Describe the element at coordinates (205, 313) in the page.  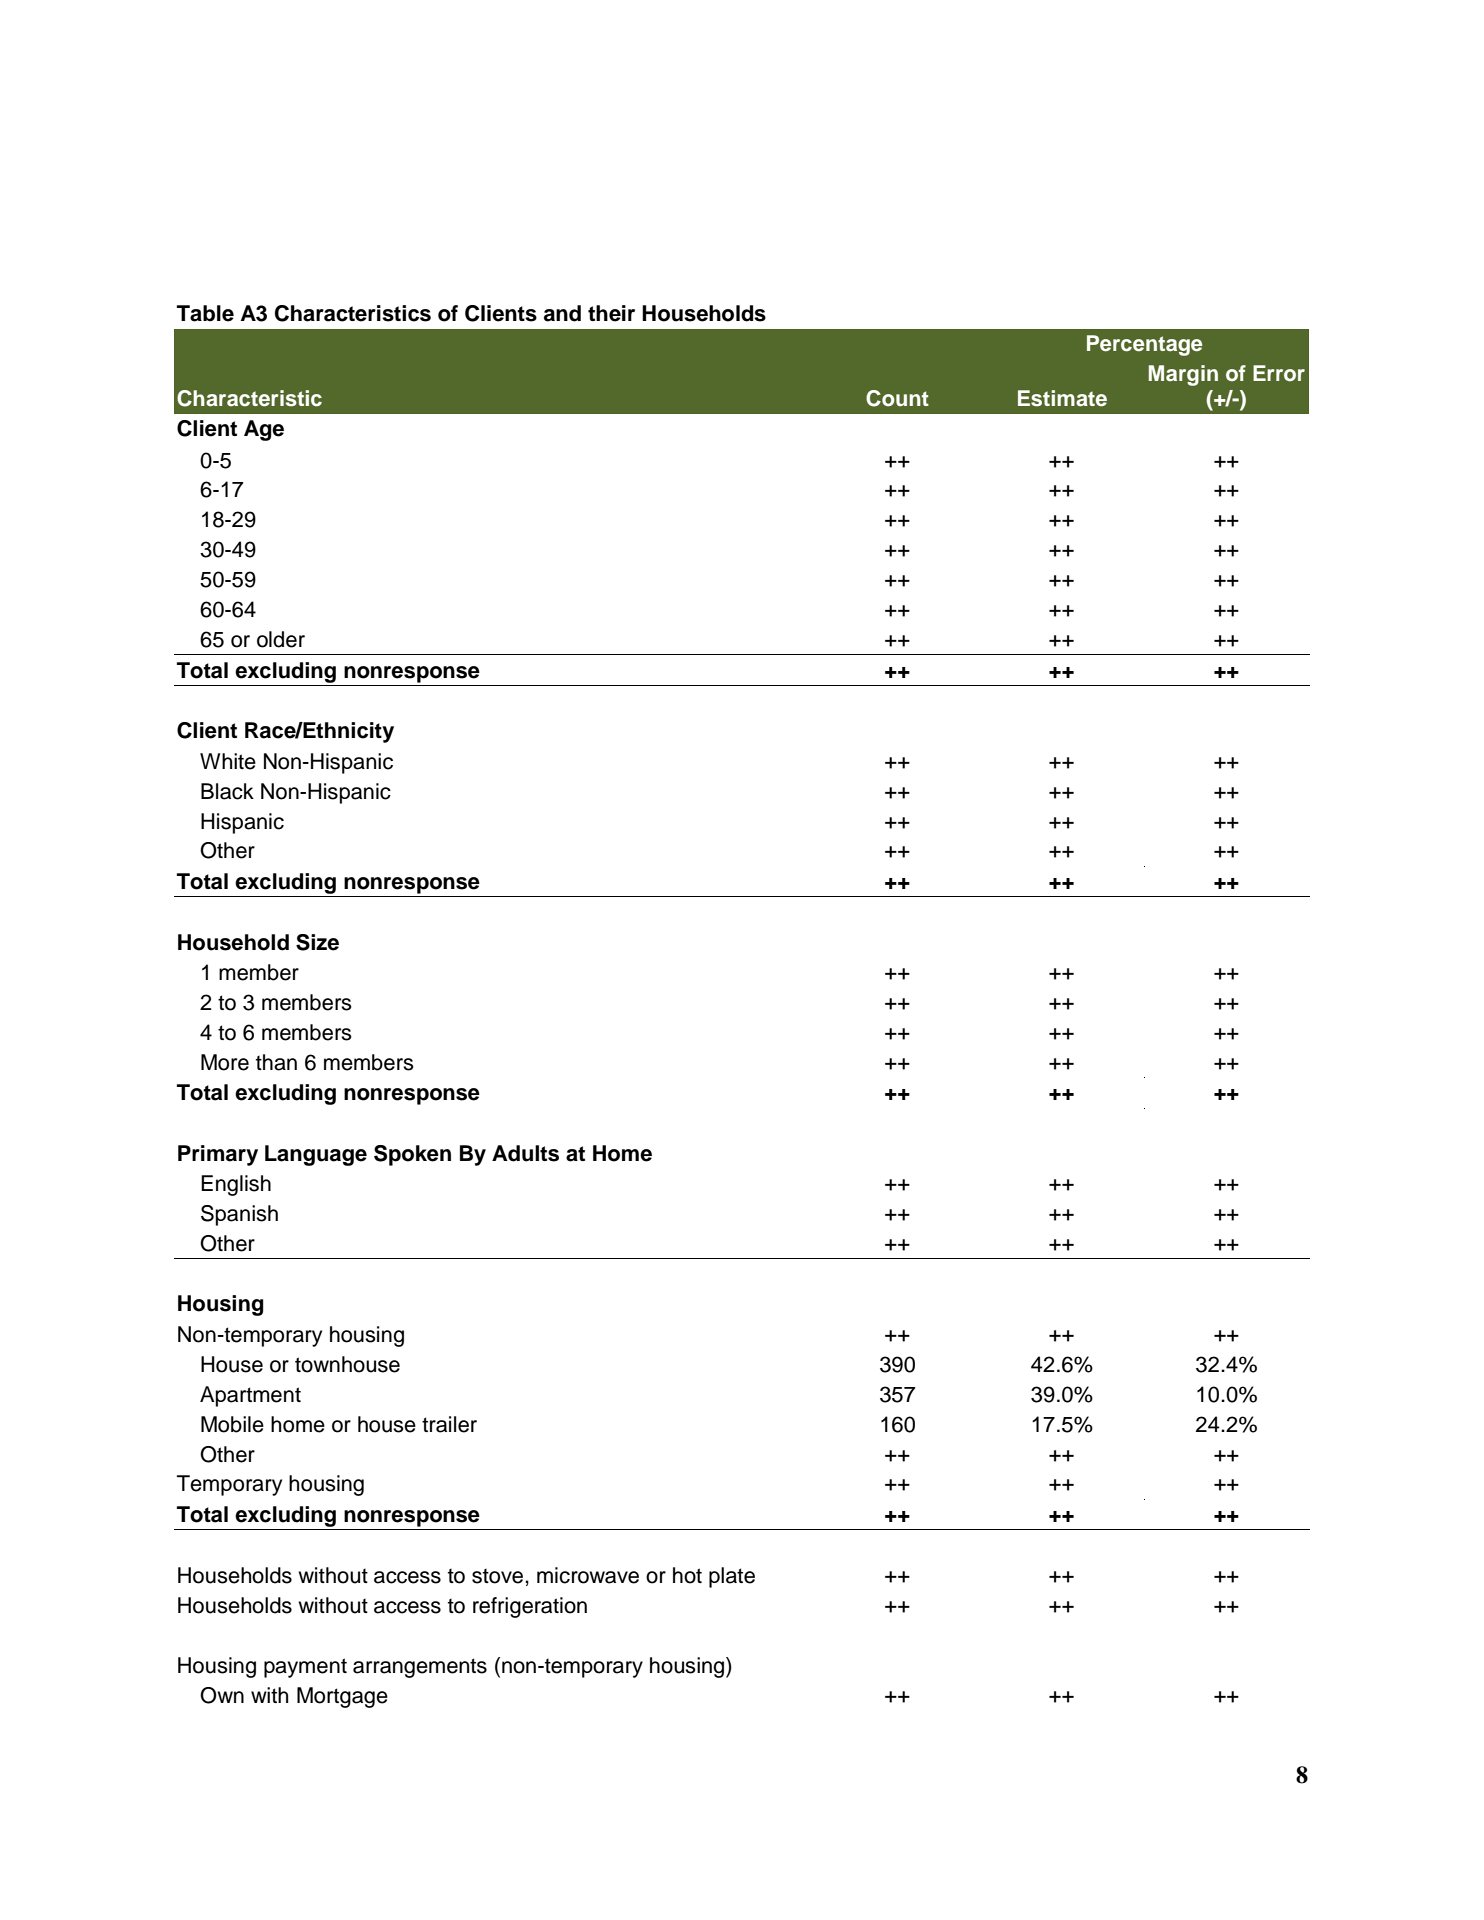
I see `Table` at that location.
